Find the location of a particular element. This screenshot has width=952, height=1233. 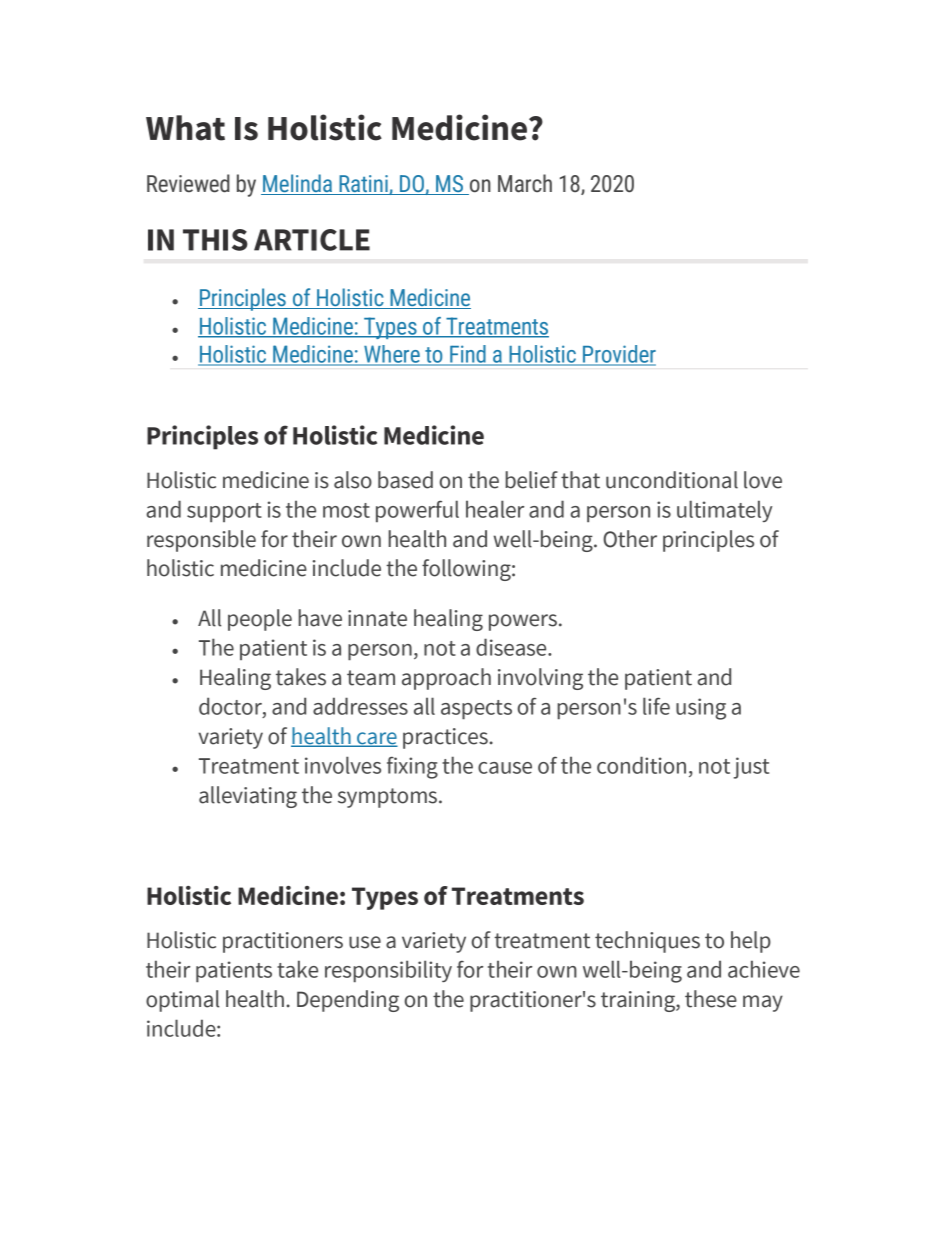

Other is located at coordinates (630, 539).
